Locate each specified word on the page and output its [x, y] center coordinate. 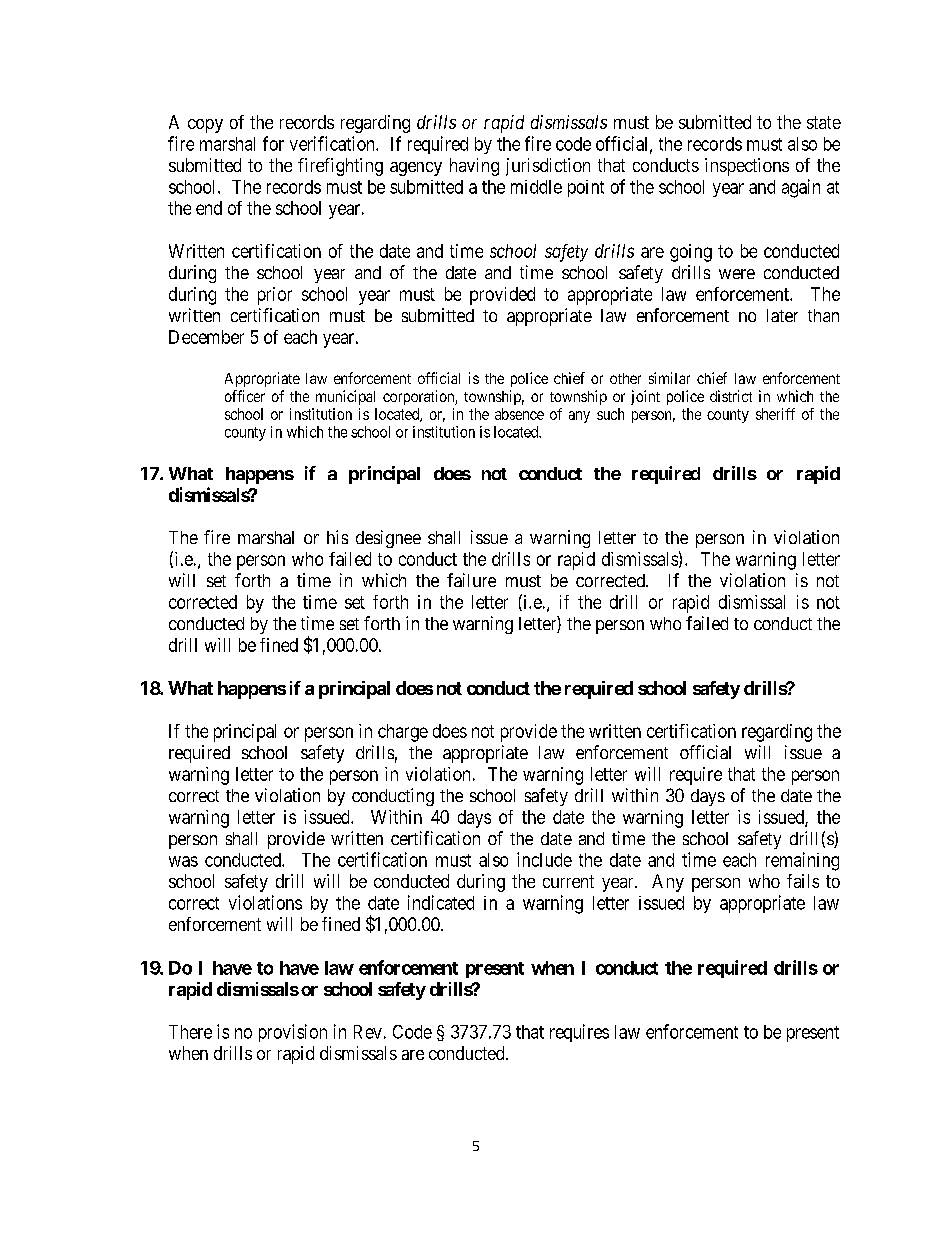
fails [803, 881]
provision [293, 1033]
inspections [747, 167]
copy [205, 126]
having [474, 167]
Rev [368, 1032]
